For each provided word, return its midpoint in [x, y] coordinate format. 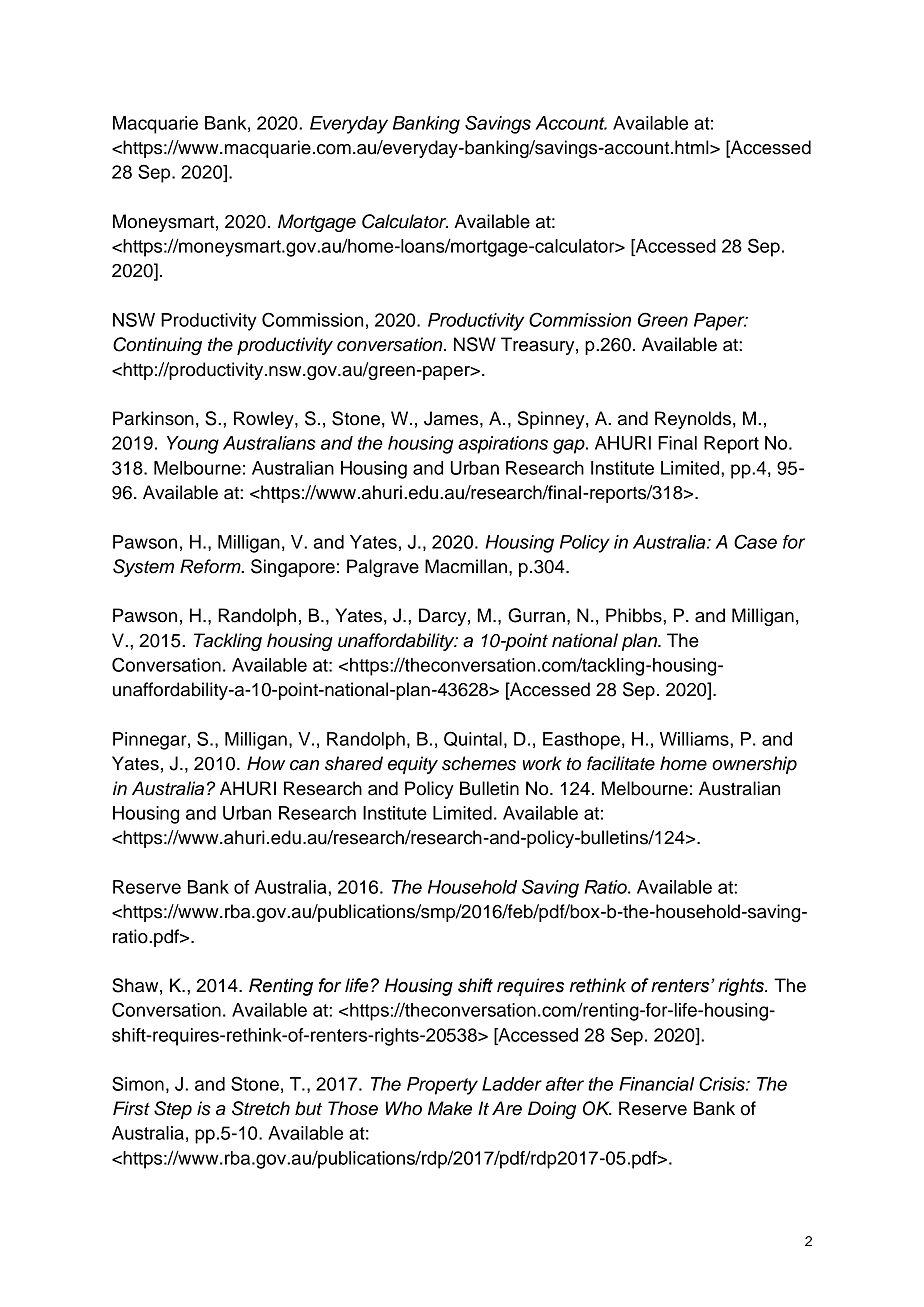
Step [173, 1110]
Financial [656, 1084]
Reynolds [693, 420]
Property [442, 1086]
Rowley [265, 420]
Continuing [157, 346]
